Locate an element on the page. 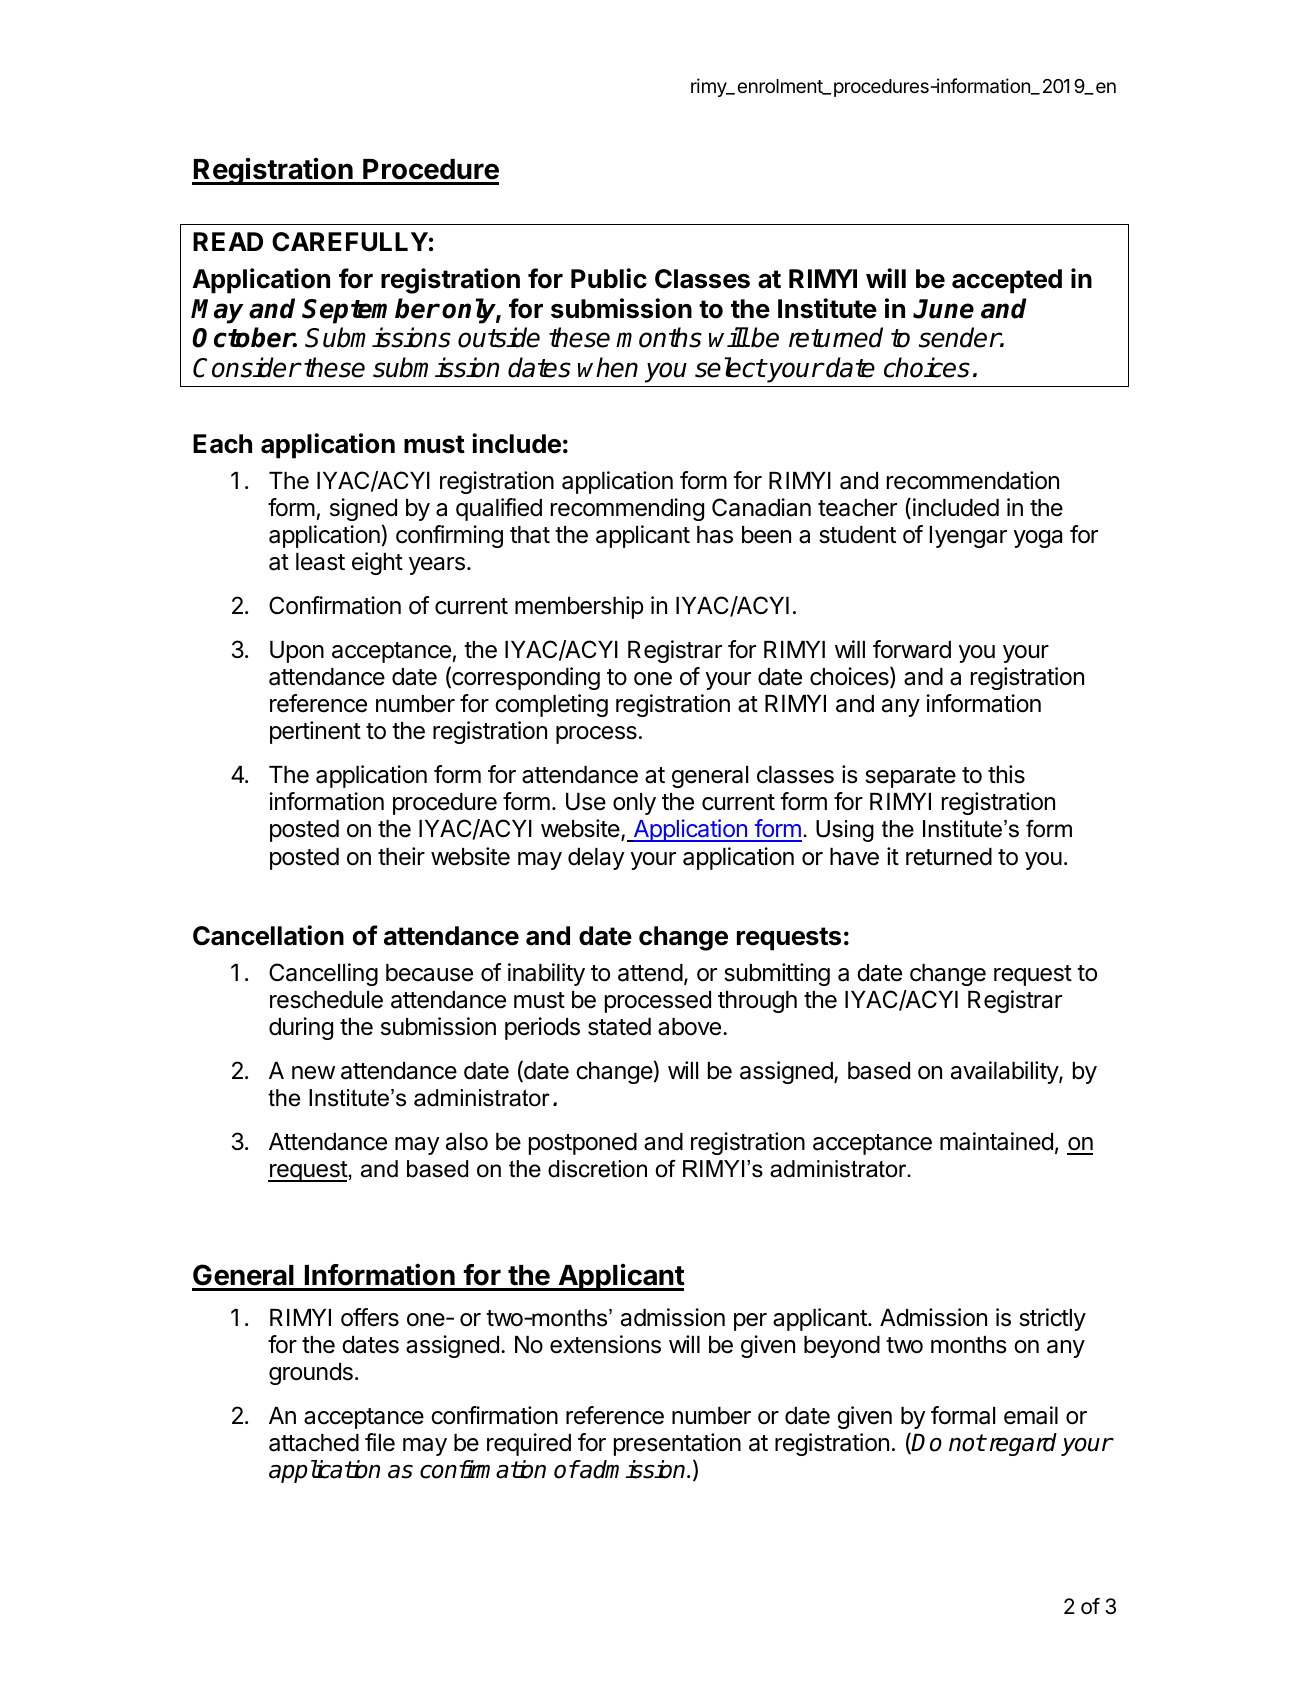 The image size is (1308, 1692). CAREFULLY is located at coordinates (350, 242).
